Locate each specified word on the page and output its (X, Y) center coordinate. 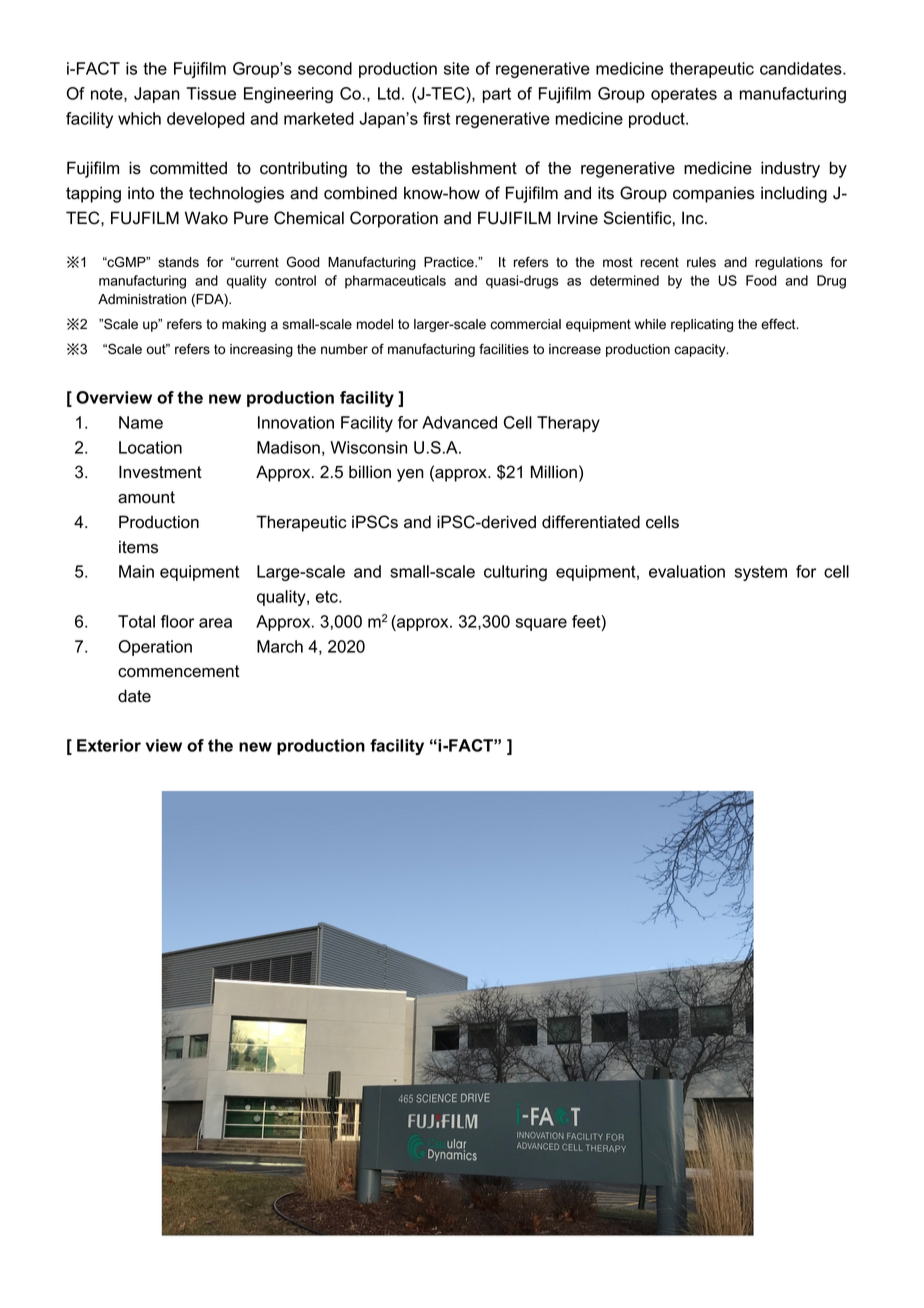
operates (684, 95)
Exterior (109, 745)
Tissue (211, 93)
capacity (701, 350)
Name (141, 422)
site (456, 68)
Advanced (459, 422)
